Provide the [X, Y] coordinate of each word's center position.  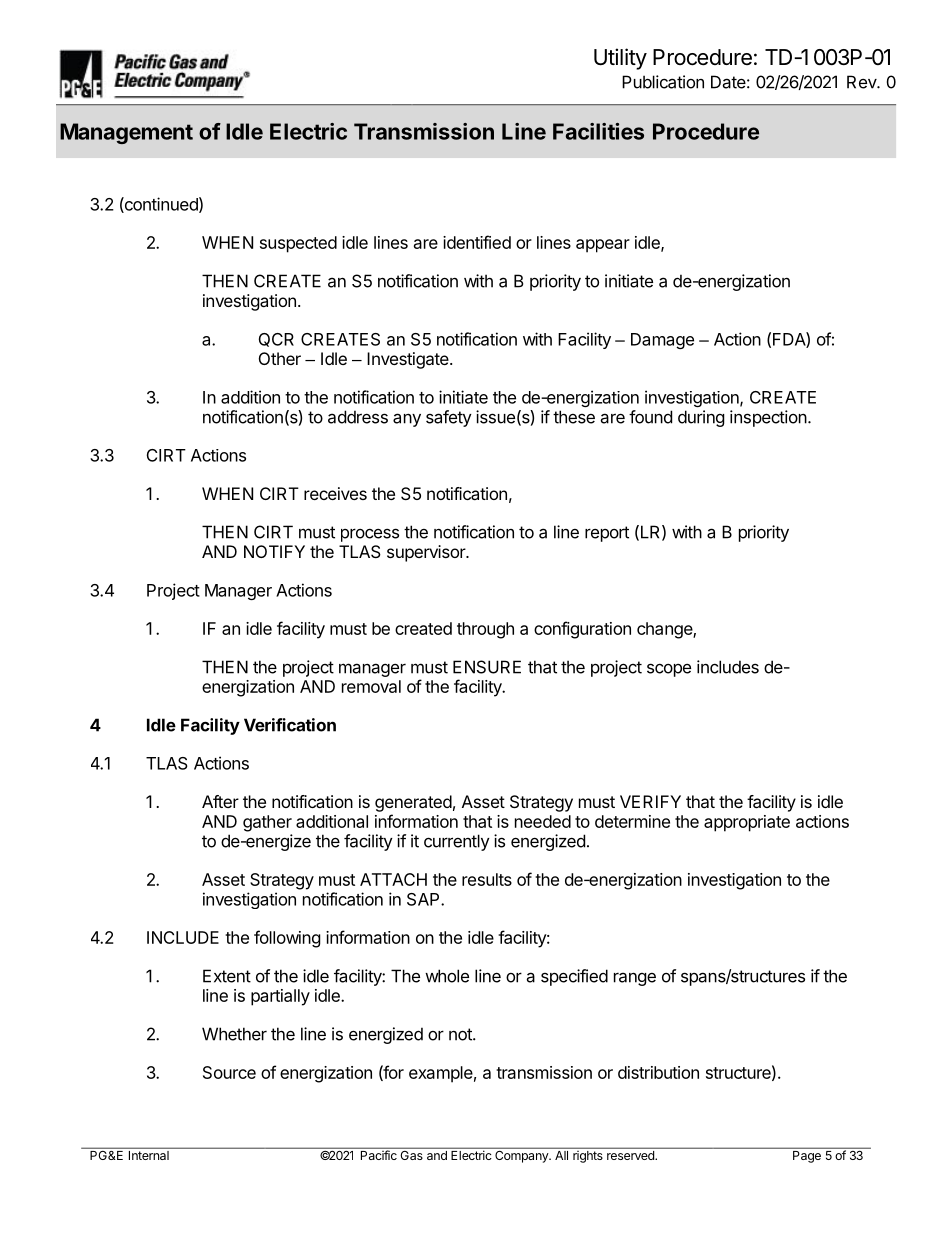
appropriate [747, 823]
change [665, 630]
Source [229, 1072]
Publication [663, 82]
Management [126, 133]
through [485, 630]
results [487, 879]
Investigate [409, 360]
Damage [662, 341]
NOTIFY [274, 551]
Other [280, 358]
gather [267, 823]
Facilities [598, 131]
